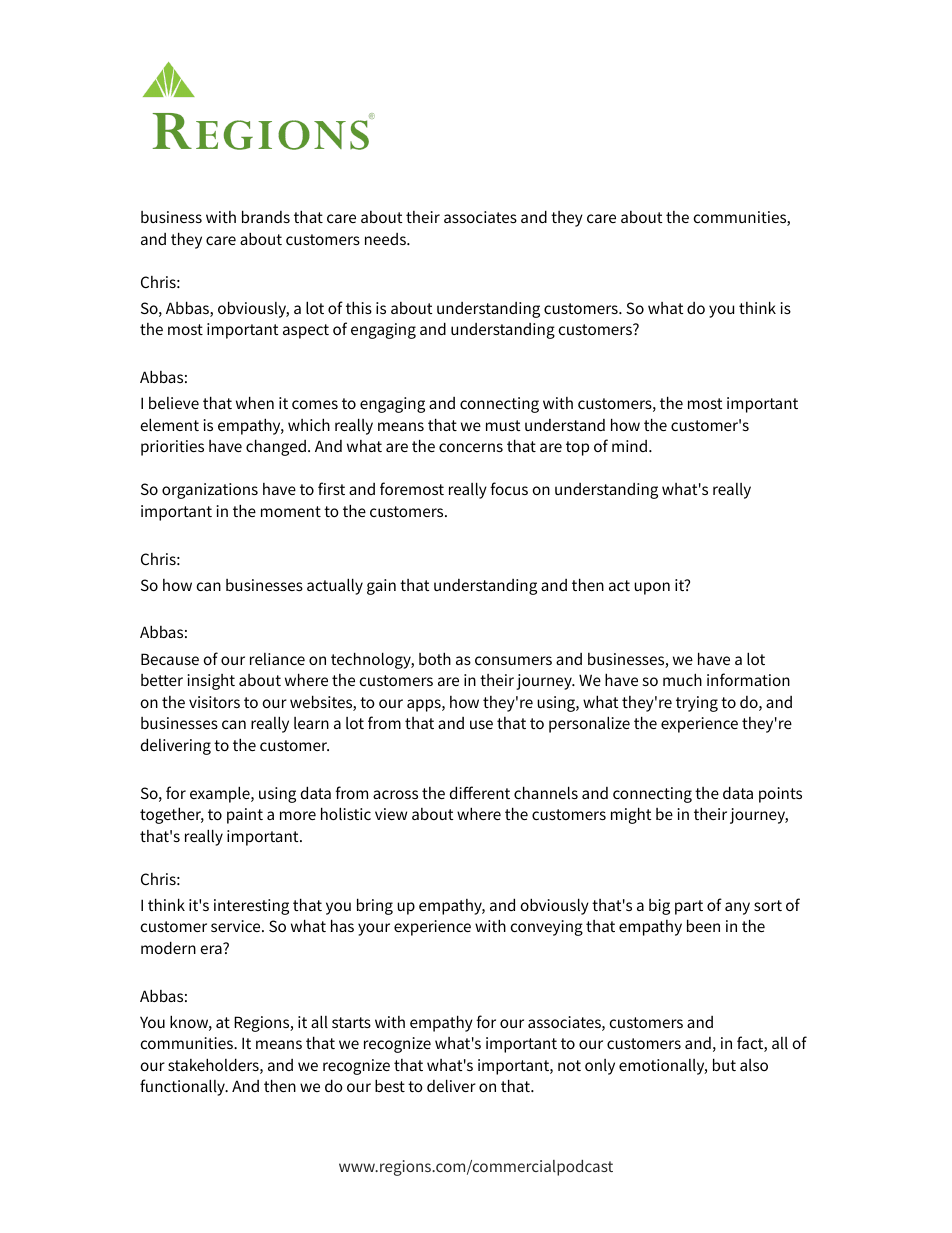  What do you see at coordinates (390, 1085) in the screenshot?
I see `best` at bounding box center [390, 1085].
